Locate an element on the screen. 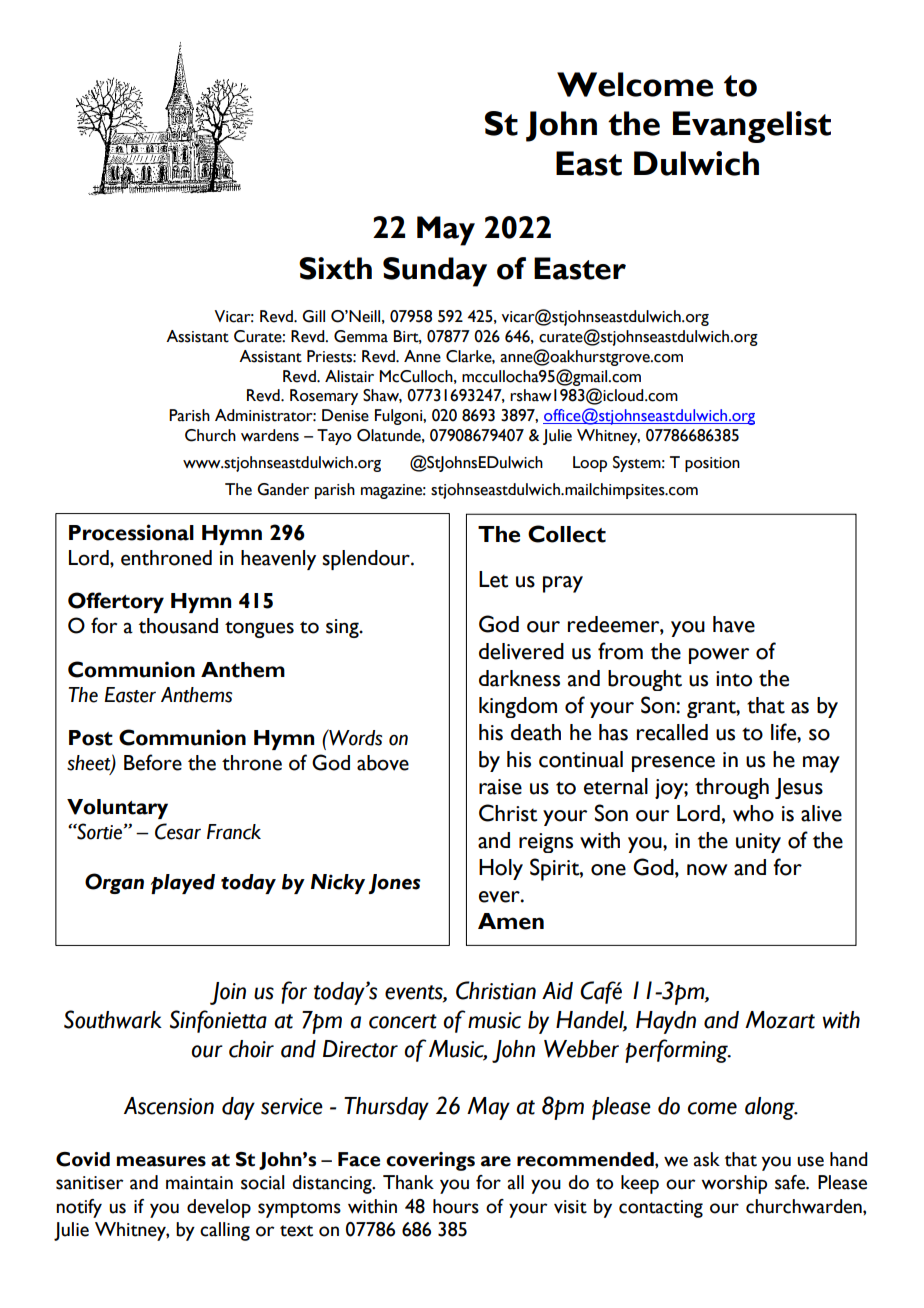 This screenshot has height=1308, width=924. Denise is located at coordinates (345, 415).
